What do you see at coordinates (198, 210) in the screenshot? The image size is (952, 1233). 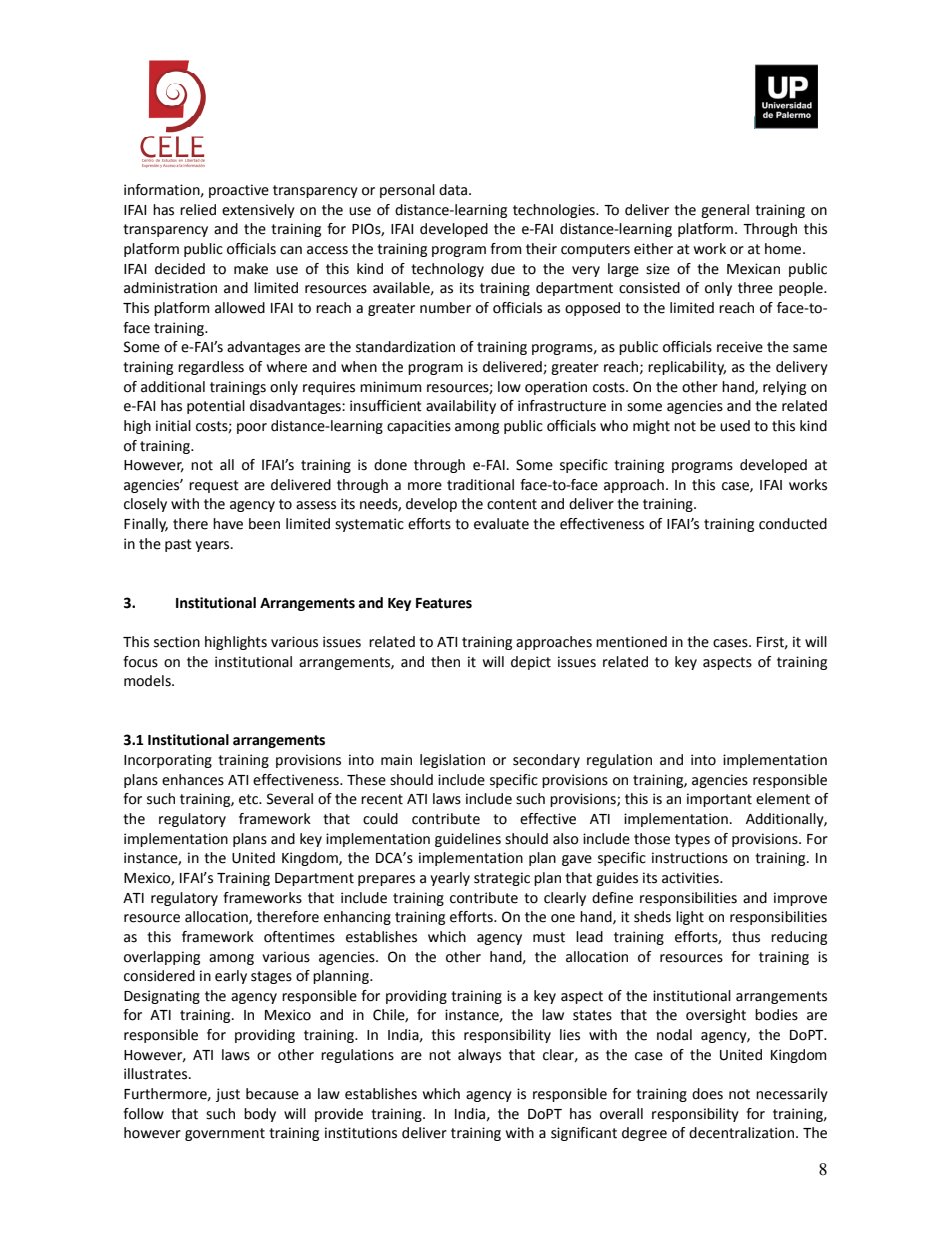 I see `relied` at bounding box center [198, 210].
